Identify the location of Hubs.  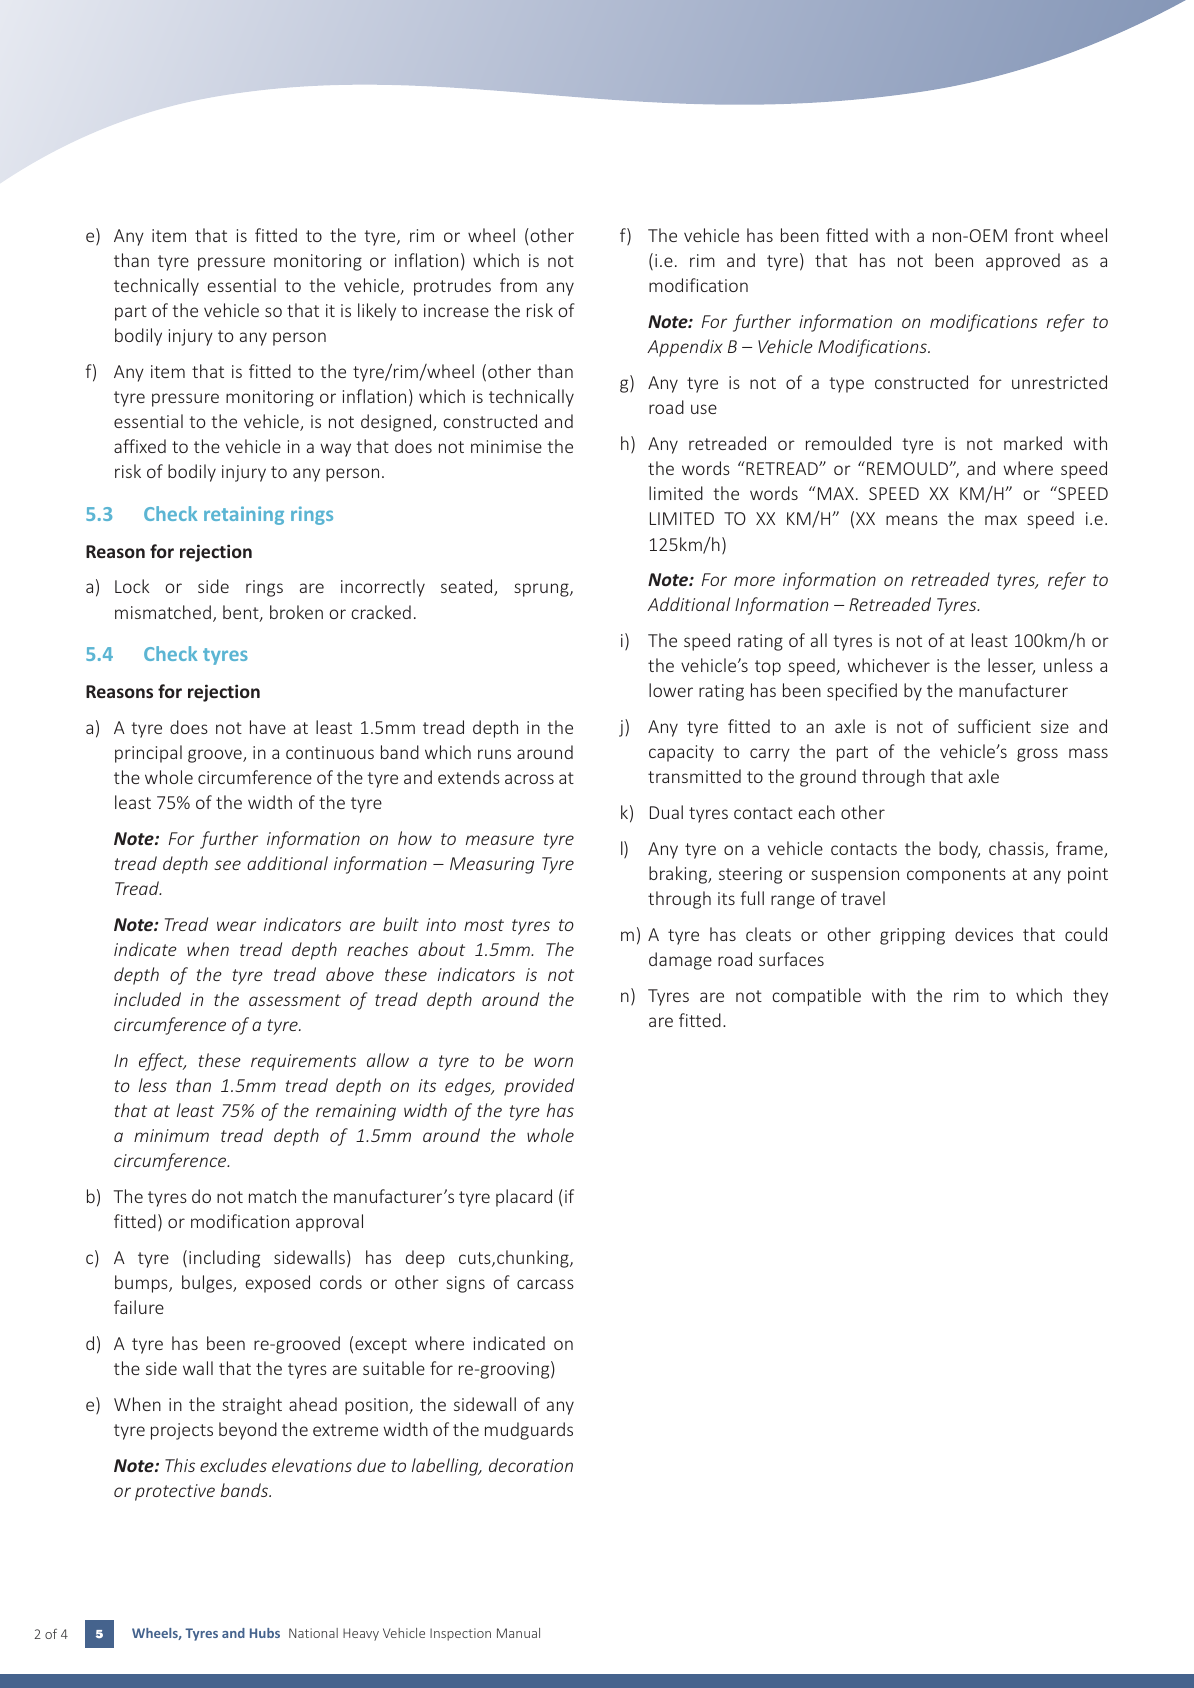
(265, 1633).
